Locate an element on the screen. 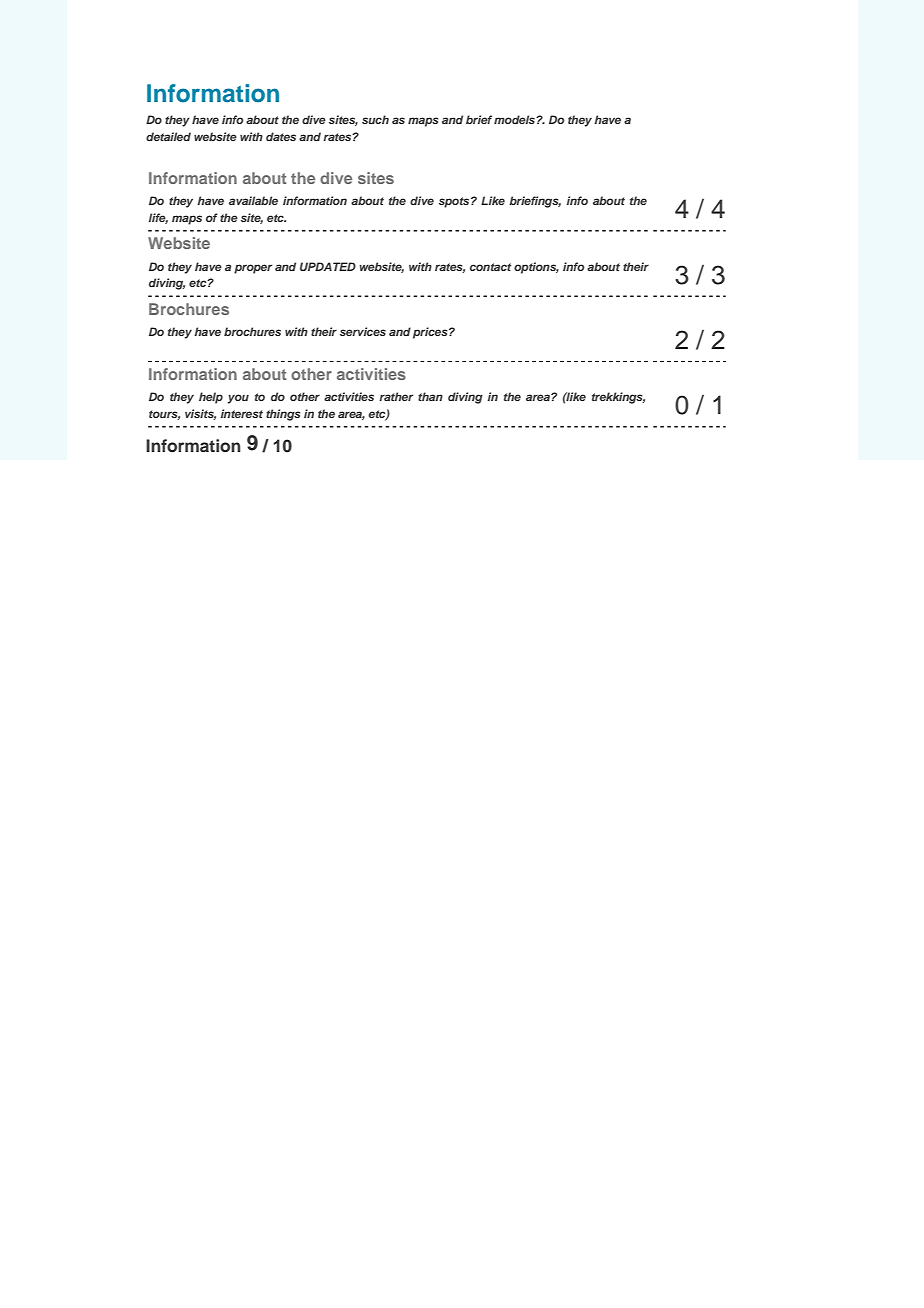 The image size is (924, 1308). you is located at coordinates (238, 399).
